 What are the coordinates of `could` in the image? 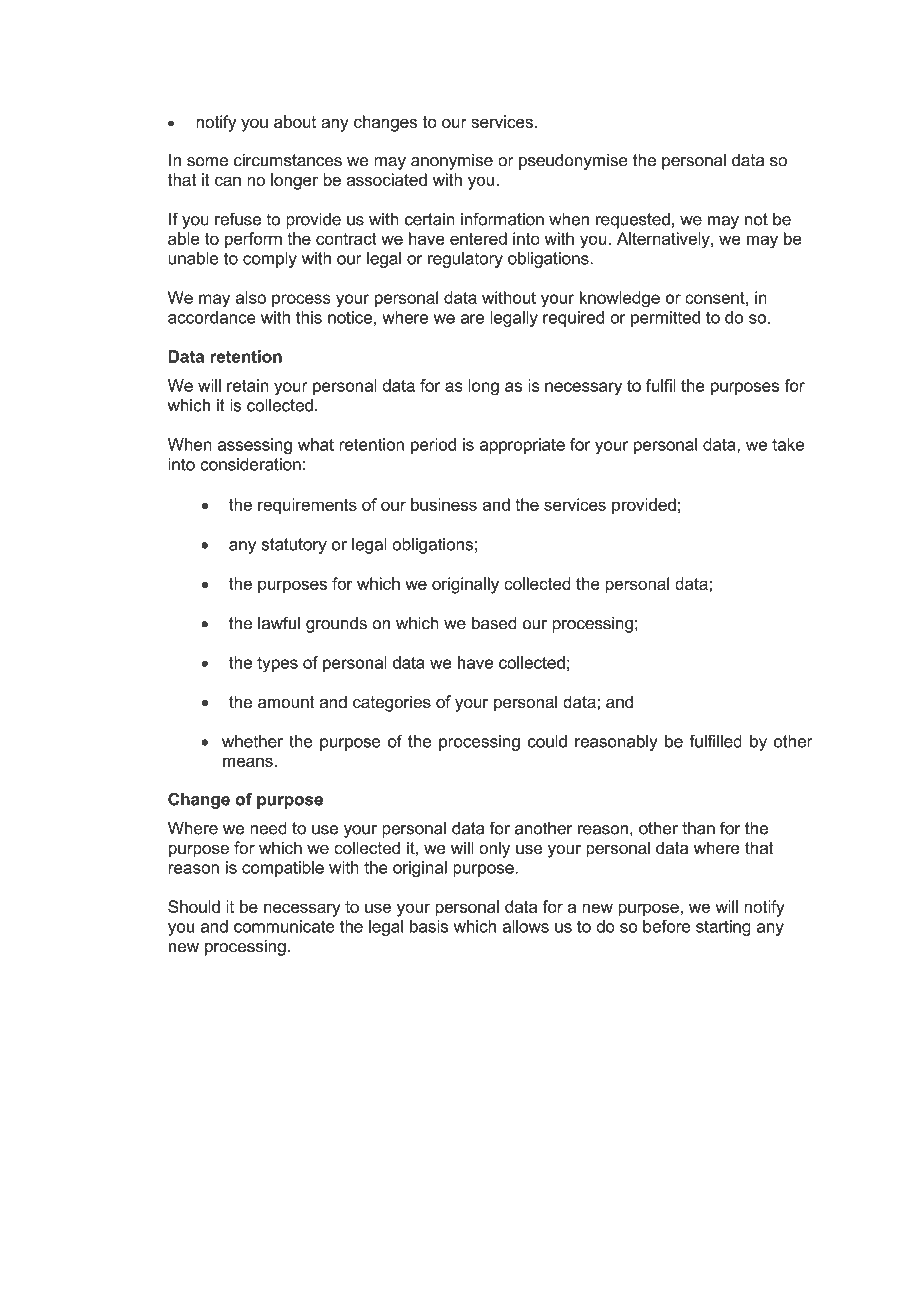 It's located at (547, 741).
